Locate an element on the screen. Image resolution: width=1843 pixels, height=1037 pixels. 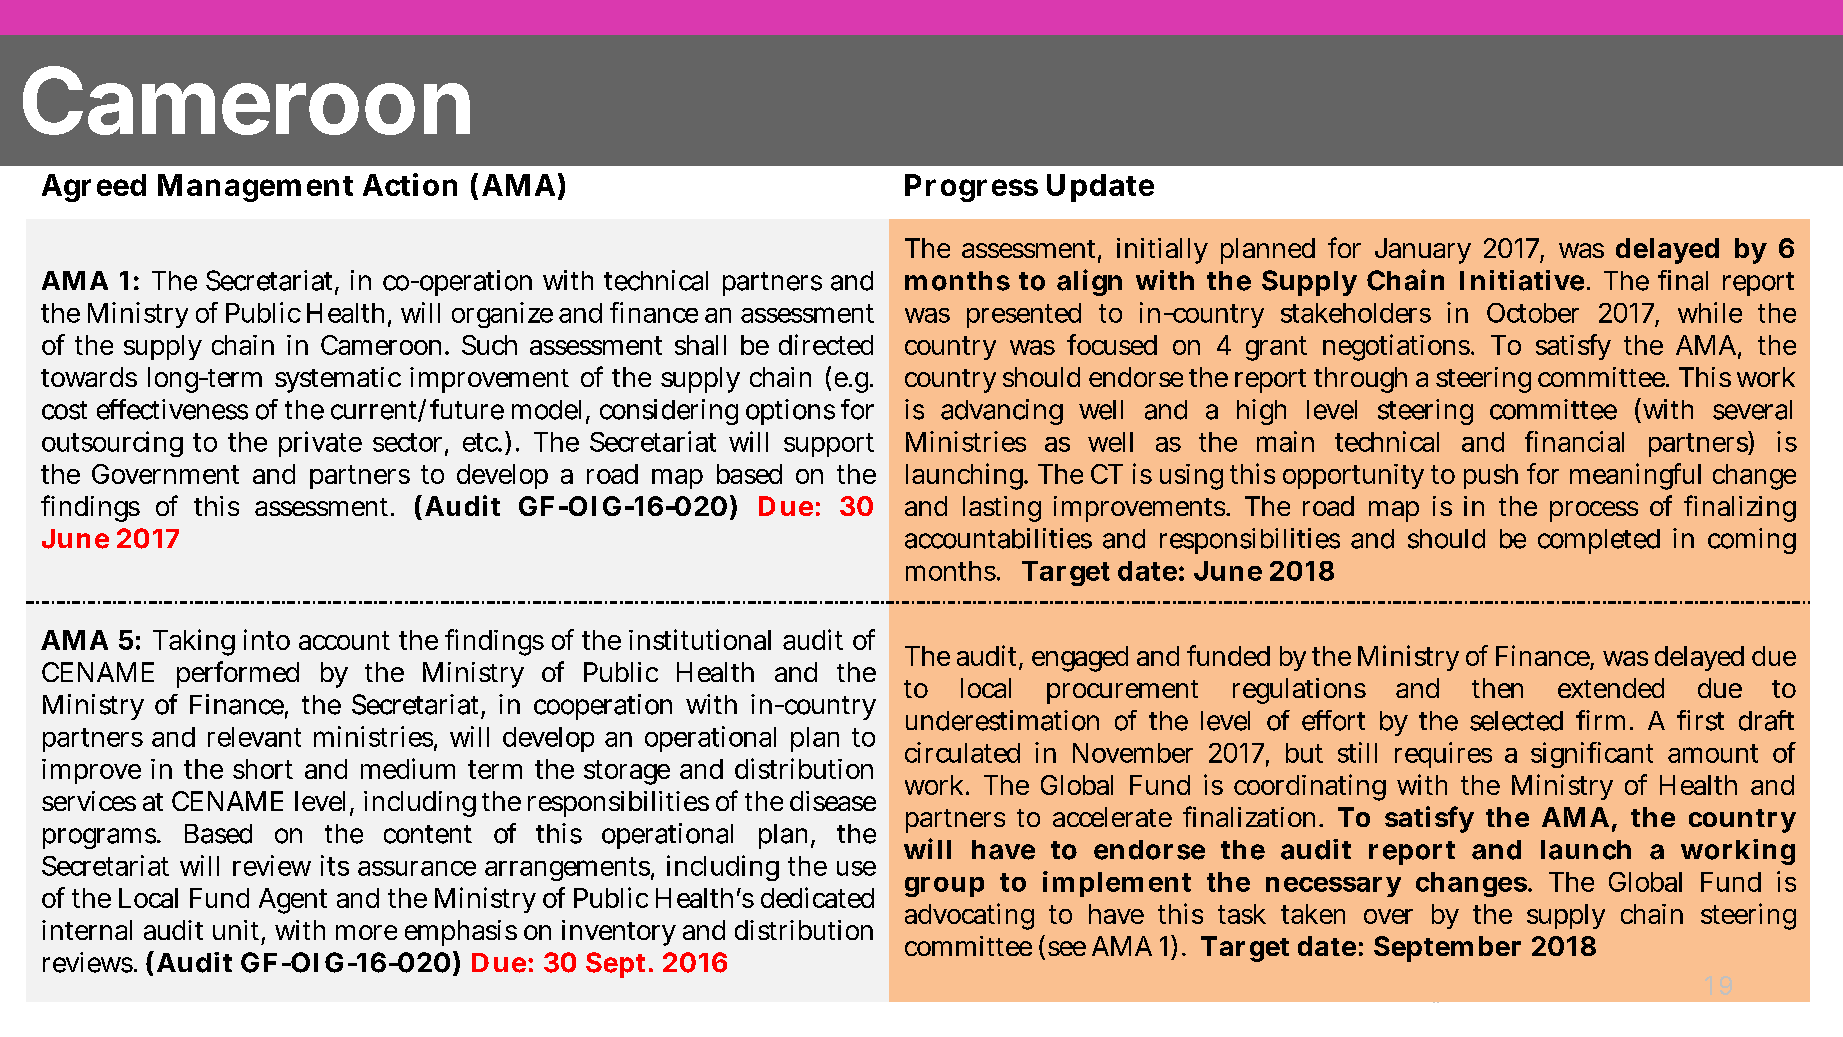
lasting is located at coordinates (1002, 509).
